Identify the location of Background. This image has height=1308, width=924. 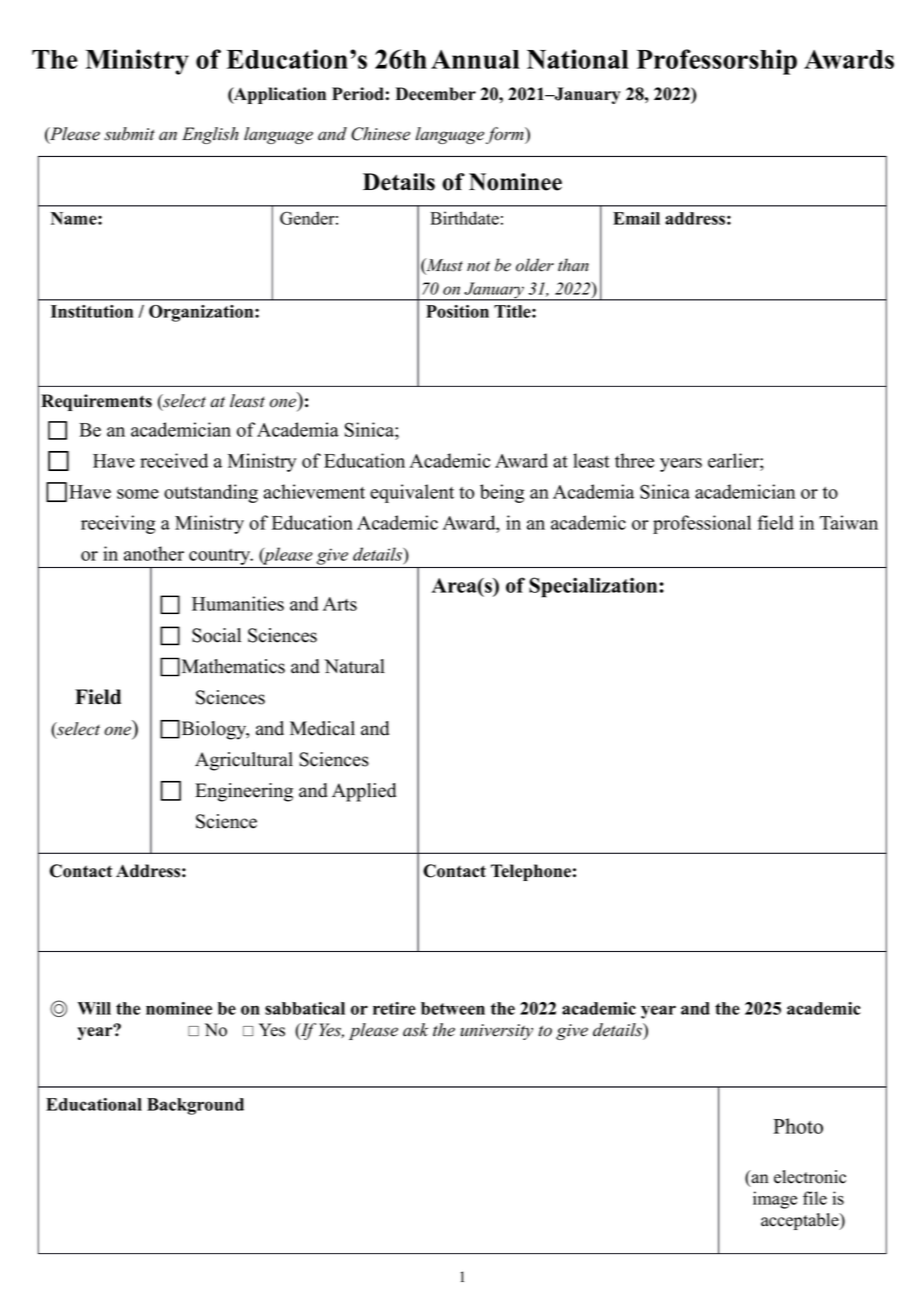
(195, 1106).
